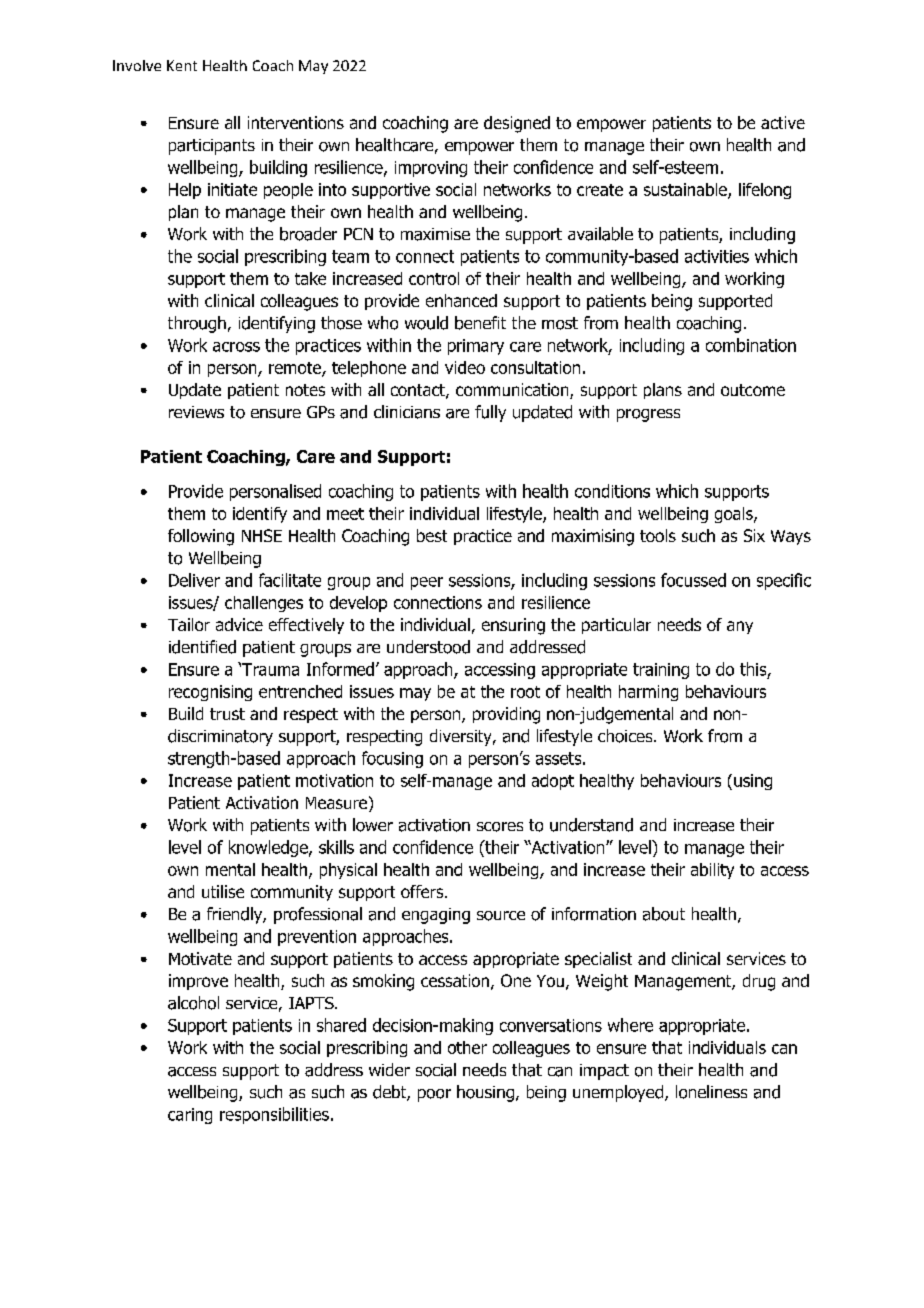  Describe the element at coordinates (434, 1095) in the screenshot. I see `poor` at that location.
